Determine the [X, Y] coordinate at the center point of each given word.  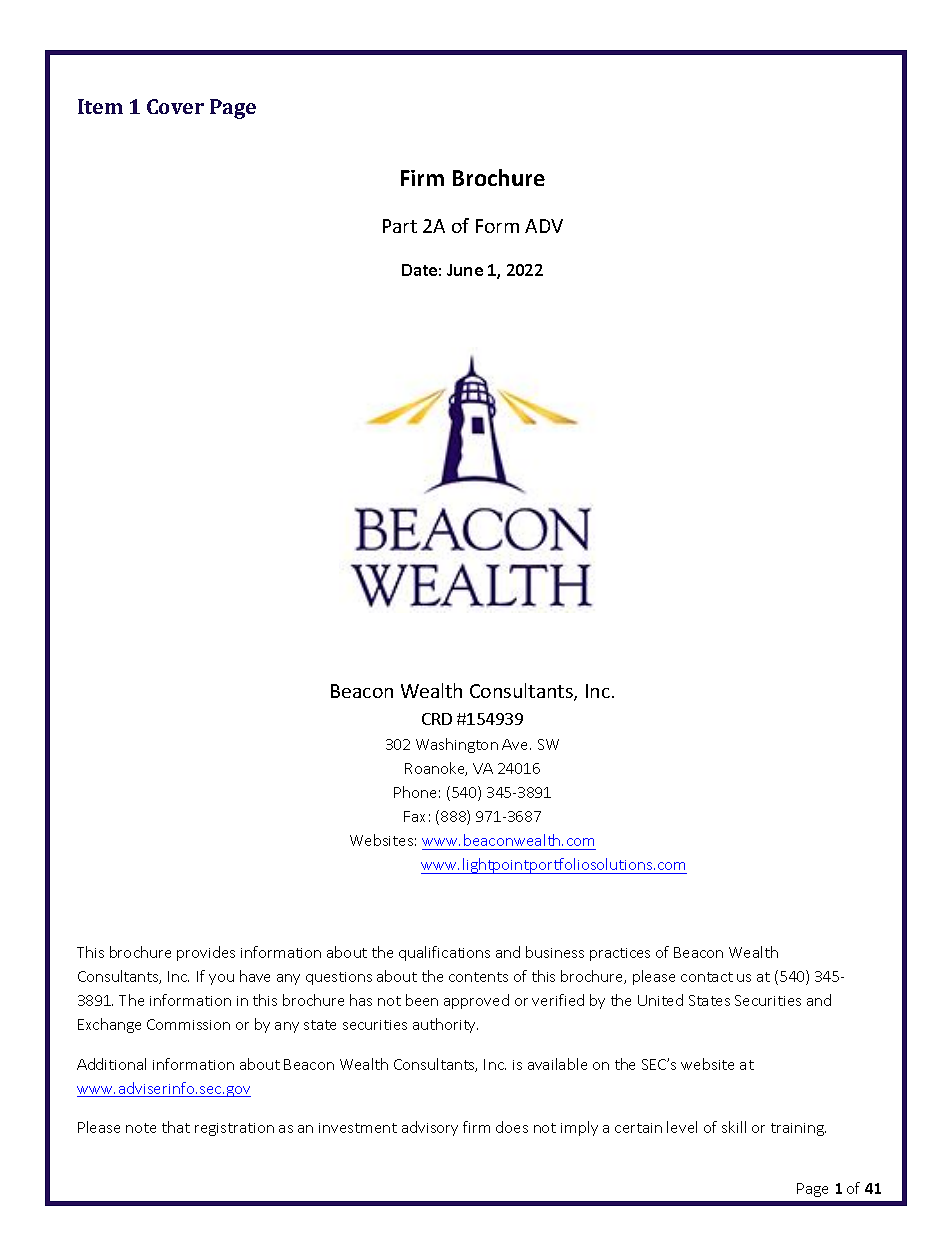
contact [707, 977]
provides [206, 953]
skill [734, 1127]
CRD [437, 719]
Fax [414, 816]
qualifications [444, 953]
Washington [457, 745]
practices [620, 954]
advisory [430, 1128]
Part [400, 226]
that [176, 1127]
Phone [415, 792]
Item [100, 106]
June [465, 270]
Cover [175, 106]
